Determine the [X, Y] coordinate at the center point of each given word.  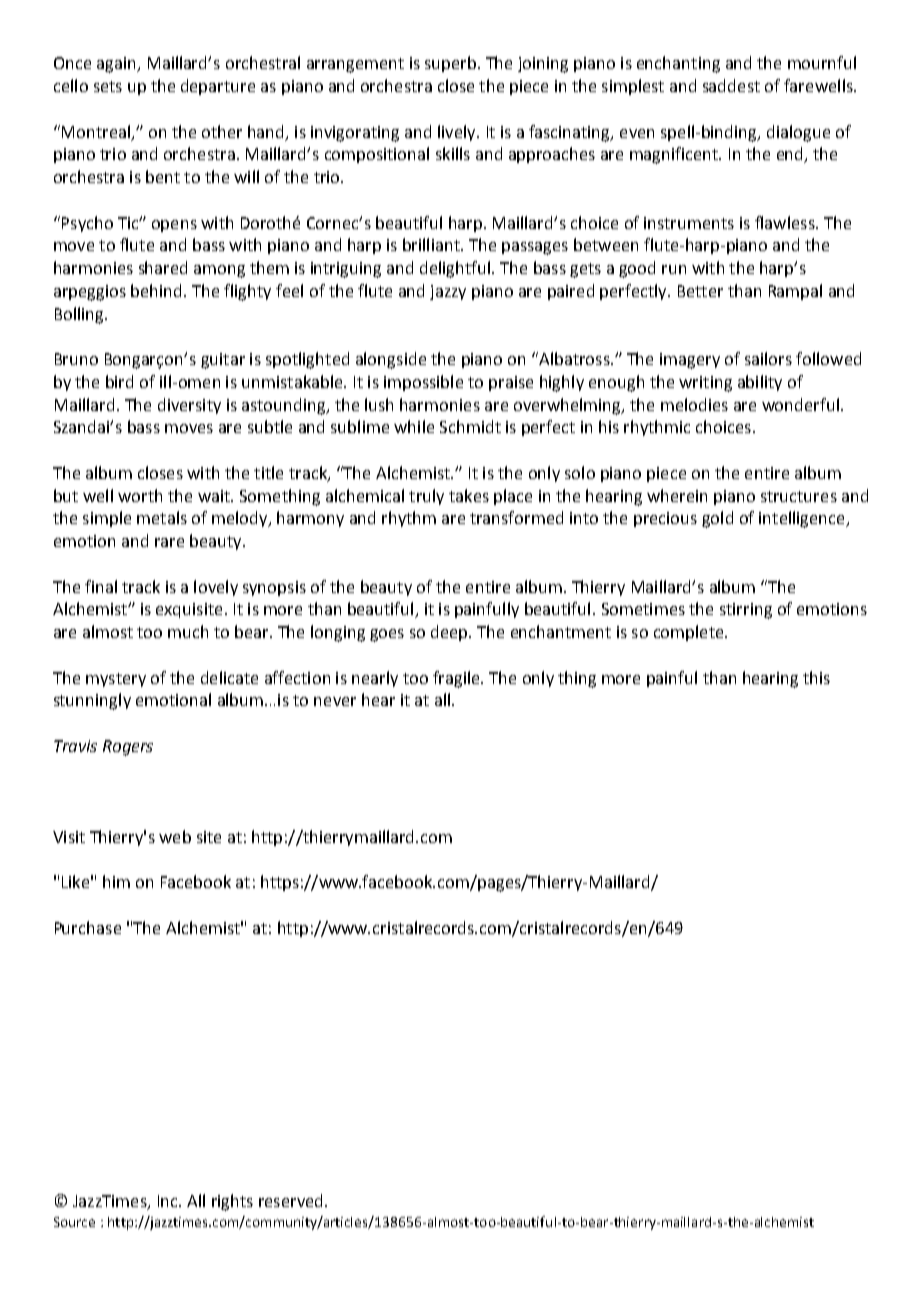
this [816, 677]
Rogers [128, 748]
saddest [731, 85]
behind [156, 290]
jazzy [448, 292]
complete [690, 633]
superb [450, 64]
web [175, 836]
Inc [169, 1201]
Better [700, 291]
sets [108, 86]
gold [717, 519]
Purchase [88, 927]
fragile [457, 679]
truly [426, 497]
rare [169, 542]
